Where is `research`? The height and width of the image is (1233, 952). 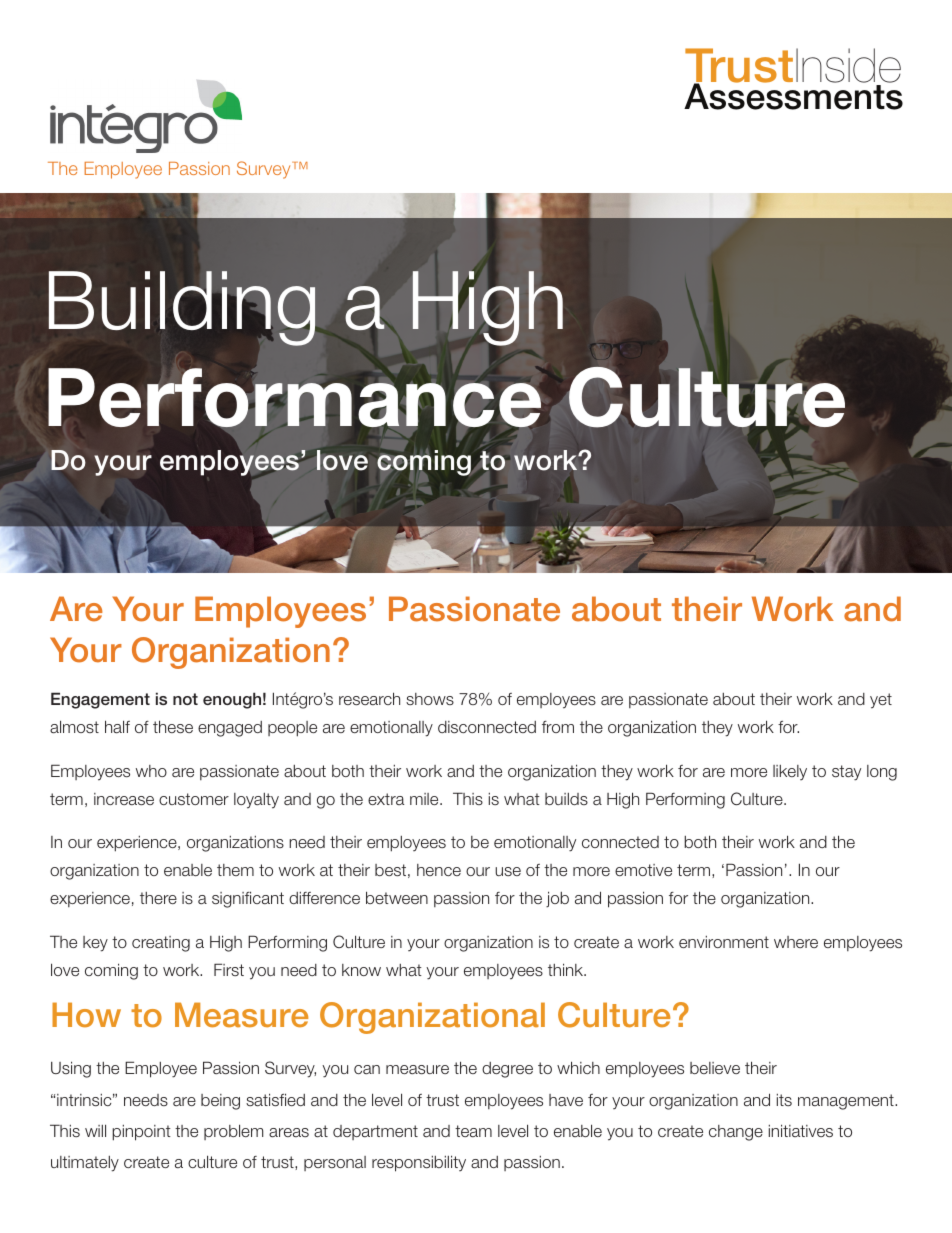 research is located at coordinates (369, 699).
